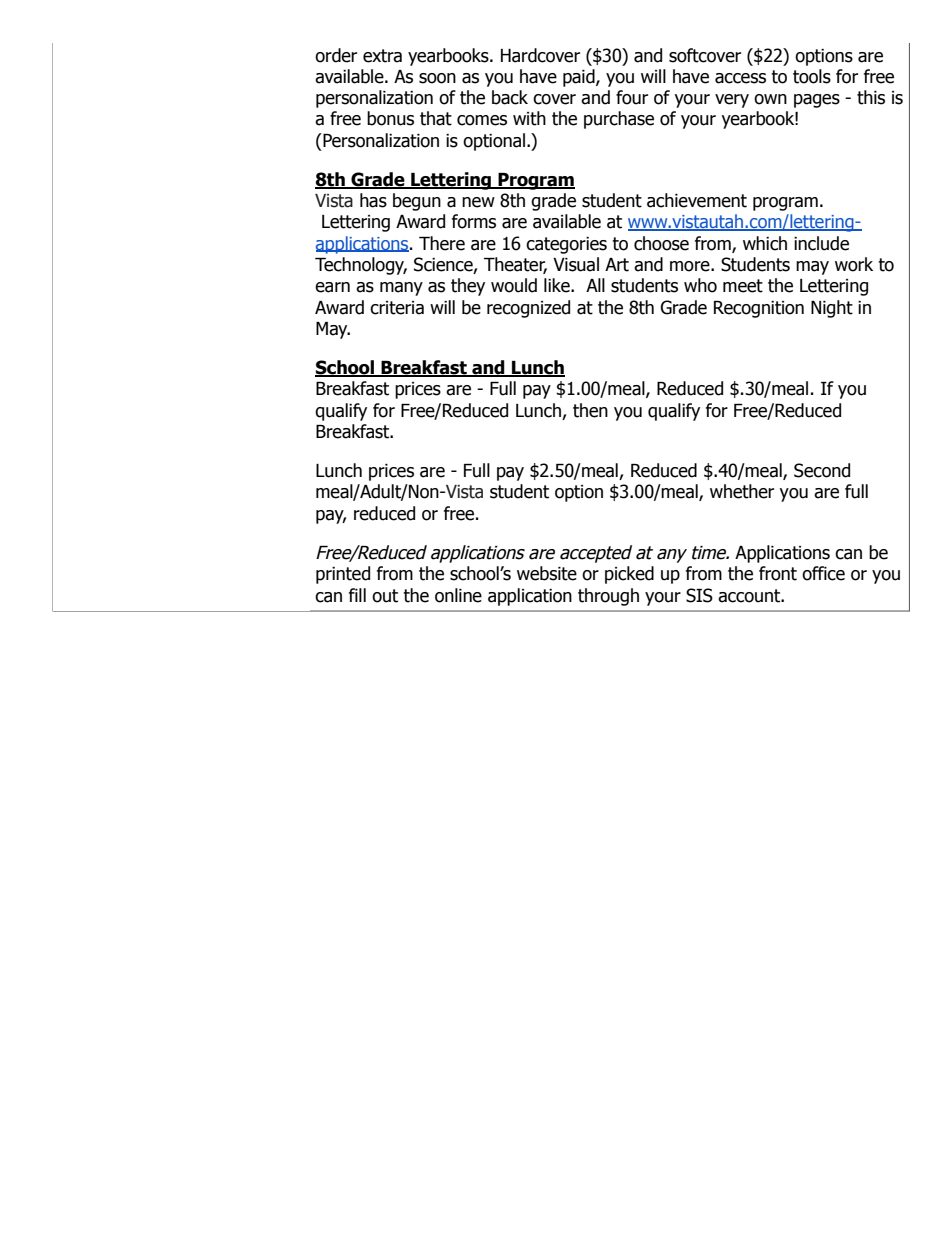 The width and height of the screenshot is (952, 1233). What do you see at coordinates (832, 309) in the screenshot?
I see `Night` at bounding box center [832, 309].
